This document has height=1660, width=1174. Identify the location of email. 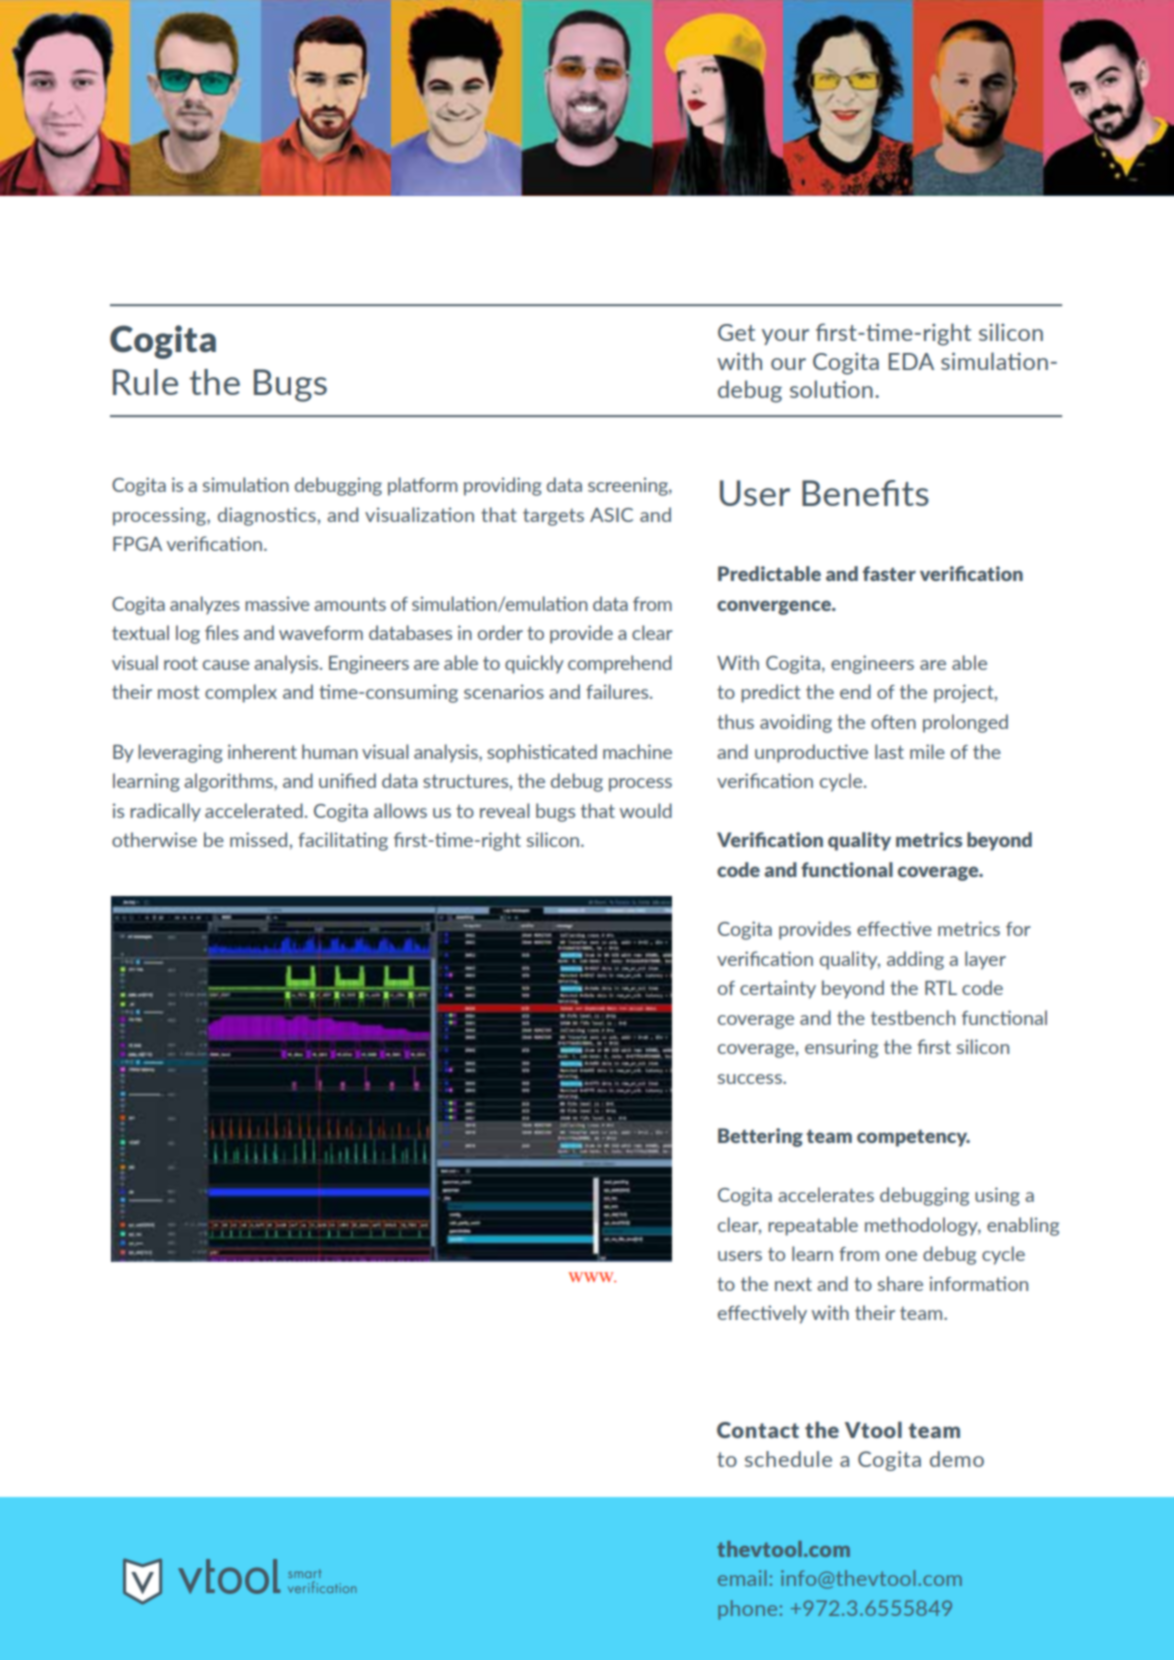
(742, 1578).
